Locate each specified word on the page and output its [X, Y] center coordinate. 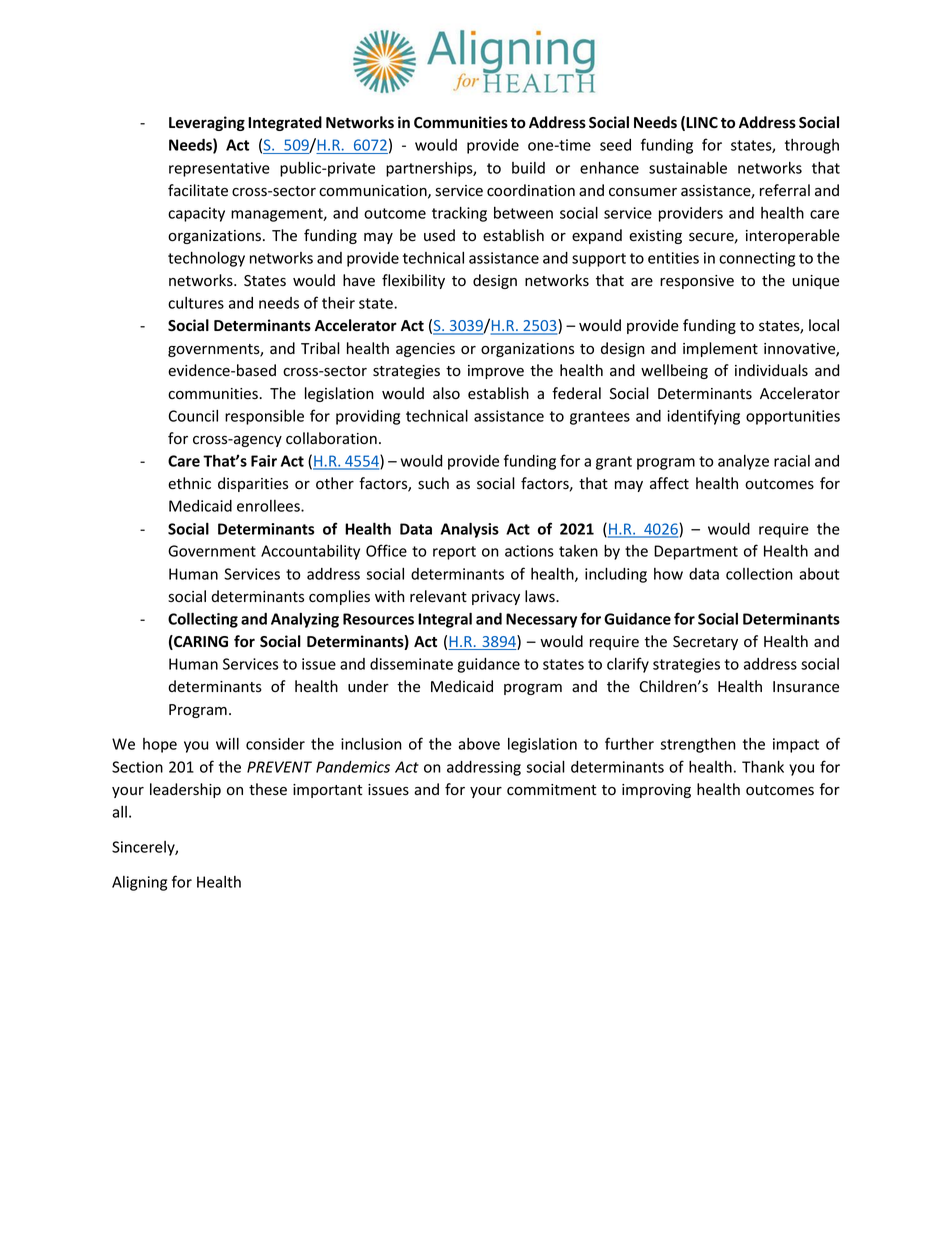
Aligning [139, 883]
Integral [445, 620]
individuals [771, 370]
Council [193, 416]
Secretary [705, 643]
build [528, 168]
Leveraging [207, 123]
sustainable [688, 168]
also [446, 393]
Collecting [203, 620]
